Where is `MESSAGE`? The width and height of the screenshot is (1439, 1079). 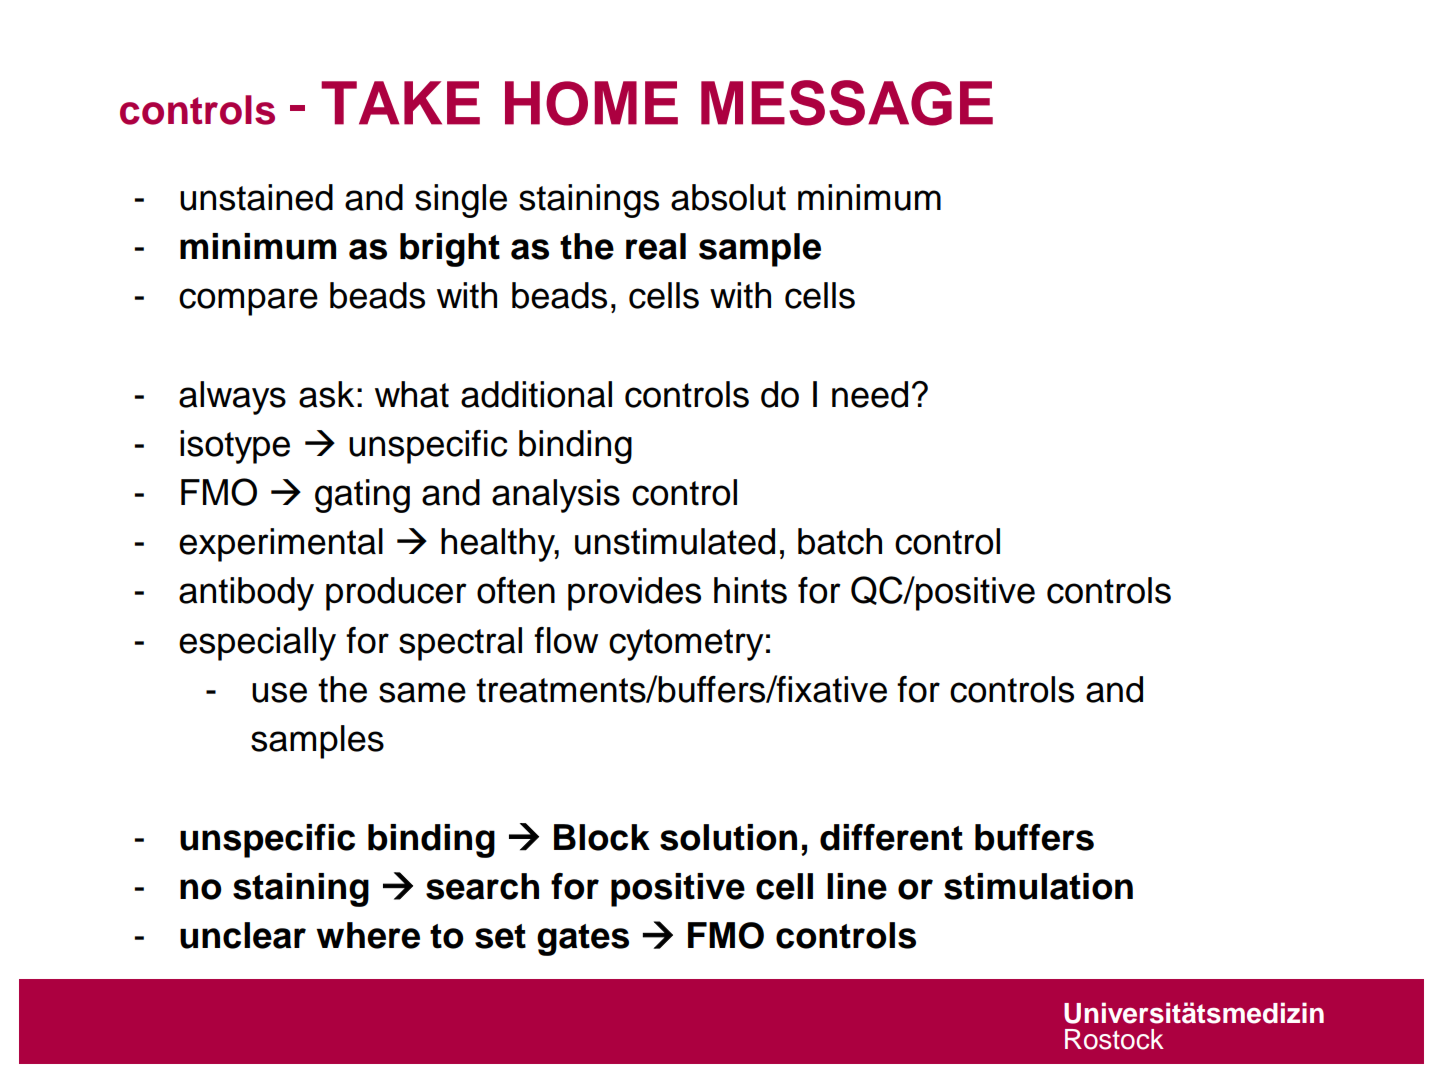
MESSAGE is located at coordinates (847, 103).
